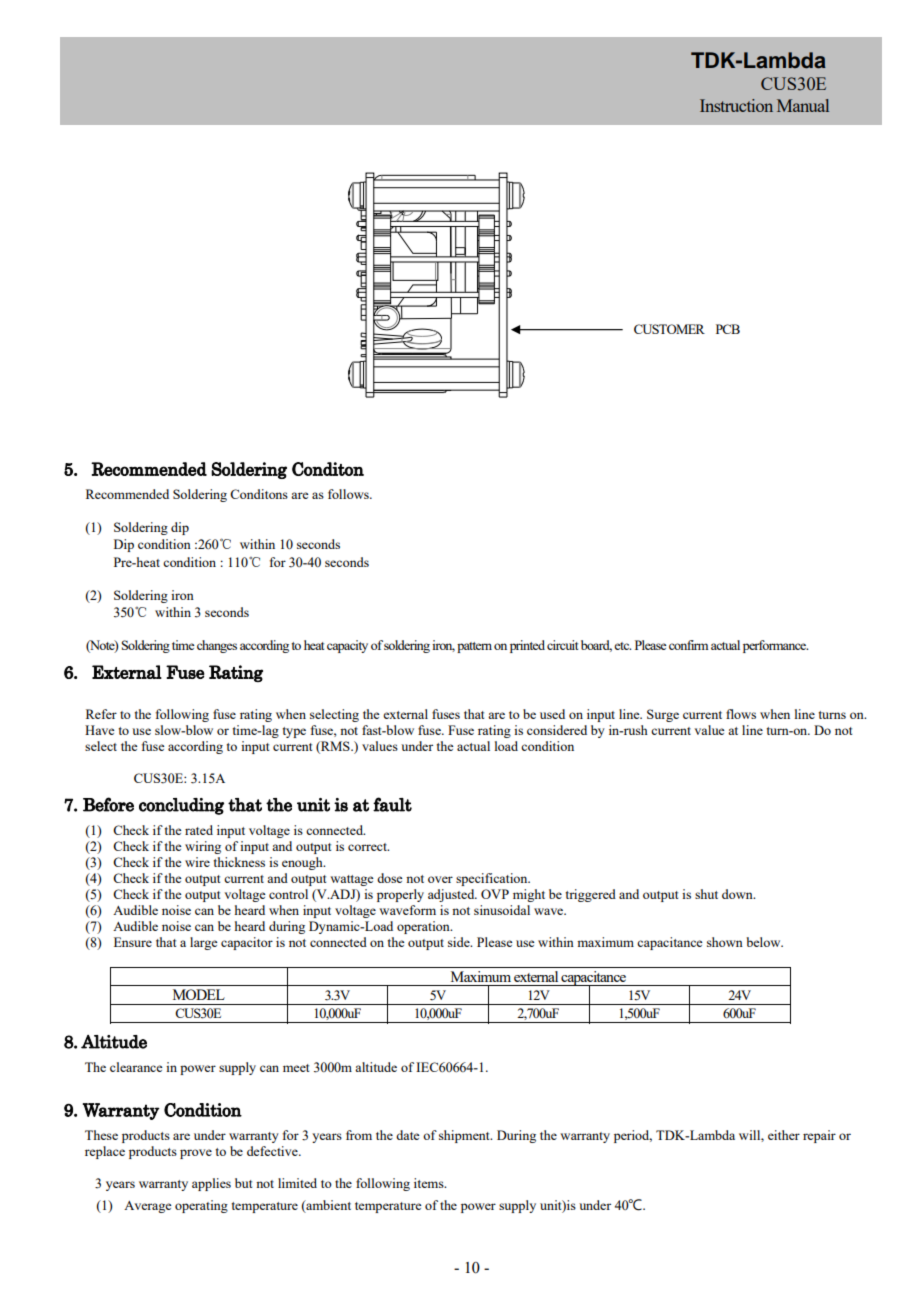 The height and width of the screenshot is (1308, 924). I want to click on Instruction, so click(736, 105).
